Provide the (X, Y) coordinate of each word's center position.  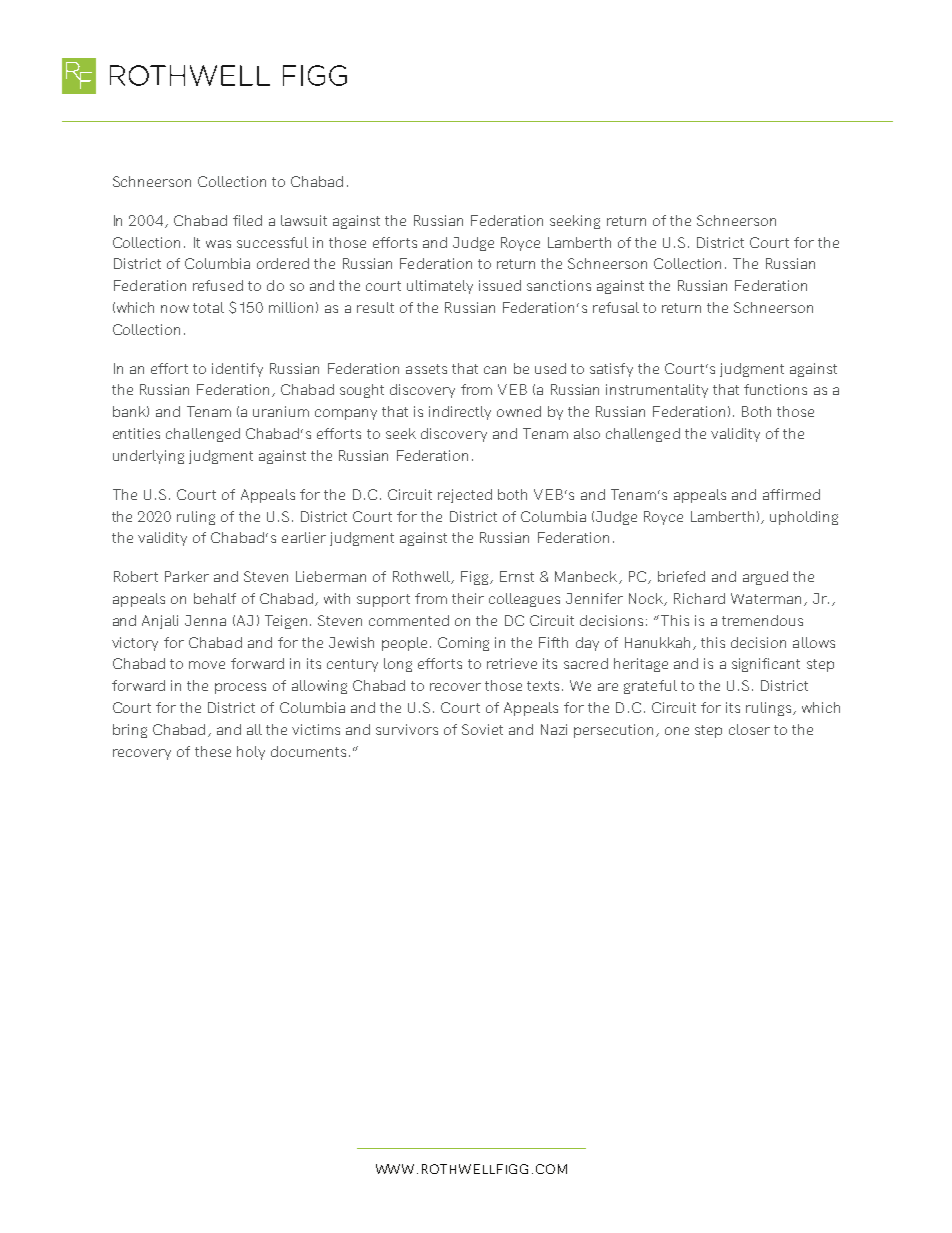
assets (426, 369)
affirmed (791, 494)
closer (749, 729)
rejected (465, 496)
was (218, 244)
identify (237, 370)
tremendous (762, 620)
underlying (148, 457)
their (468, 598)
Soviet (482, 729)
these (213, 751)
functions (775, 389)
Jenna (205, 620)
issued (500, 285)
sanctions (559, 285)
